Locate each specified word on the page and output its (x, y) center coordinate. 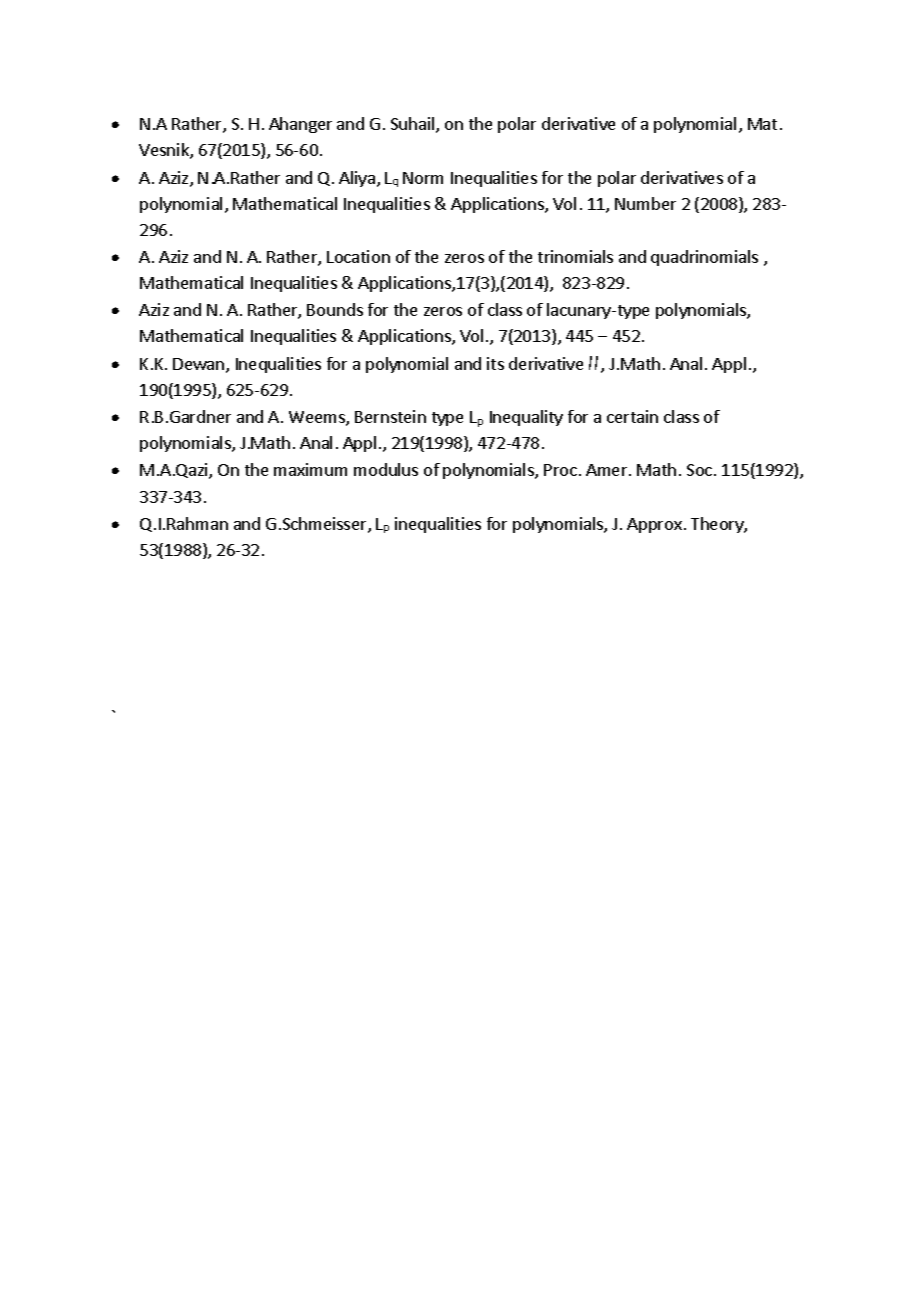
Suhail (414, 125)
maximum (310, 469)
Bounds (335, 309)
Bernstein (390, 416)
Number (645, 203)
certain (632, 416)
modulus (386, 469)
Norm (423, 178)
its (495, 363)
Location (358, 256)
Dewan (200, 365)
